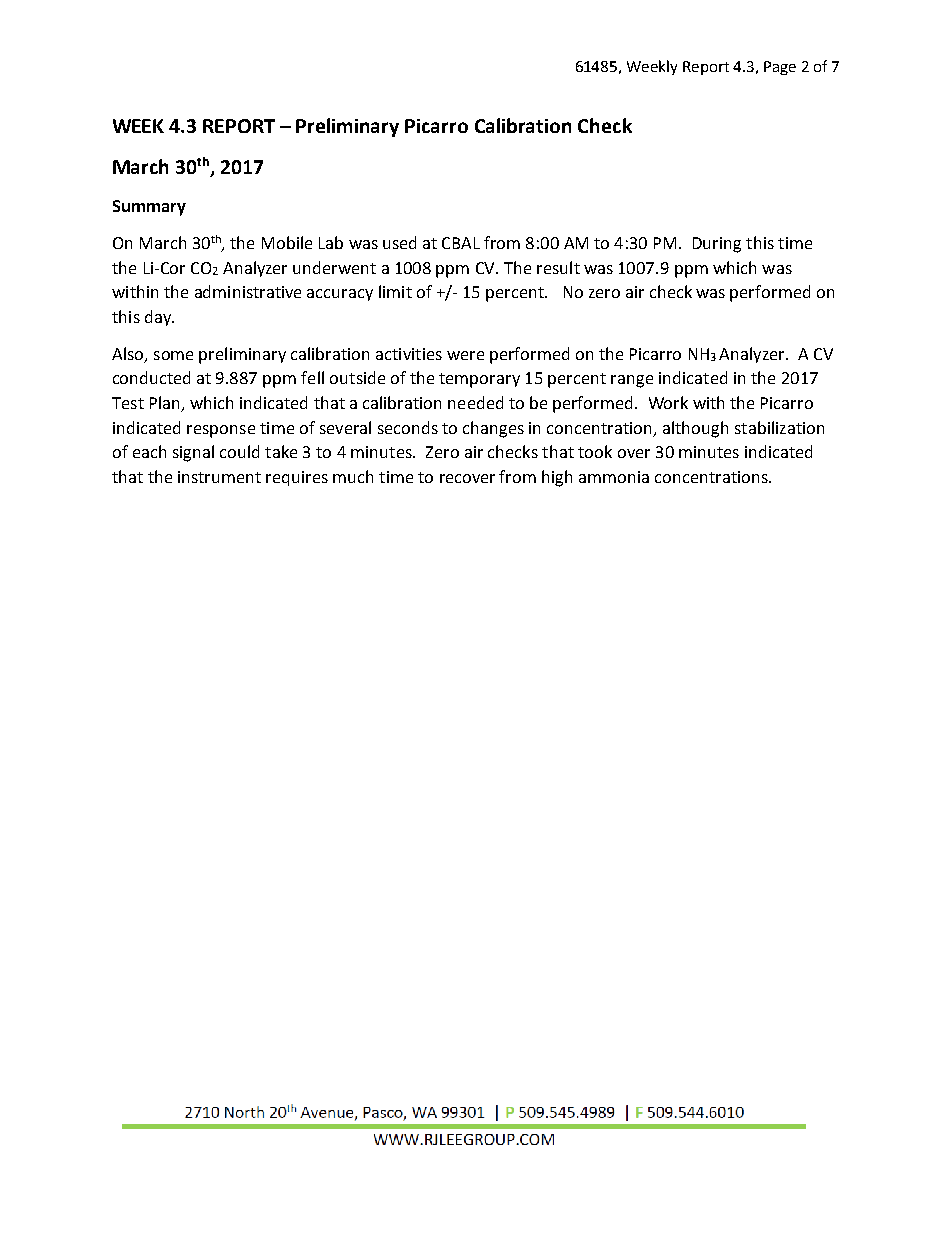 The height and width of the screenshot is (1233, 952). I want to click on instrument, so click(219, 477).
